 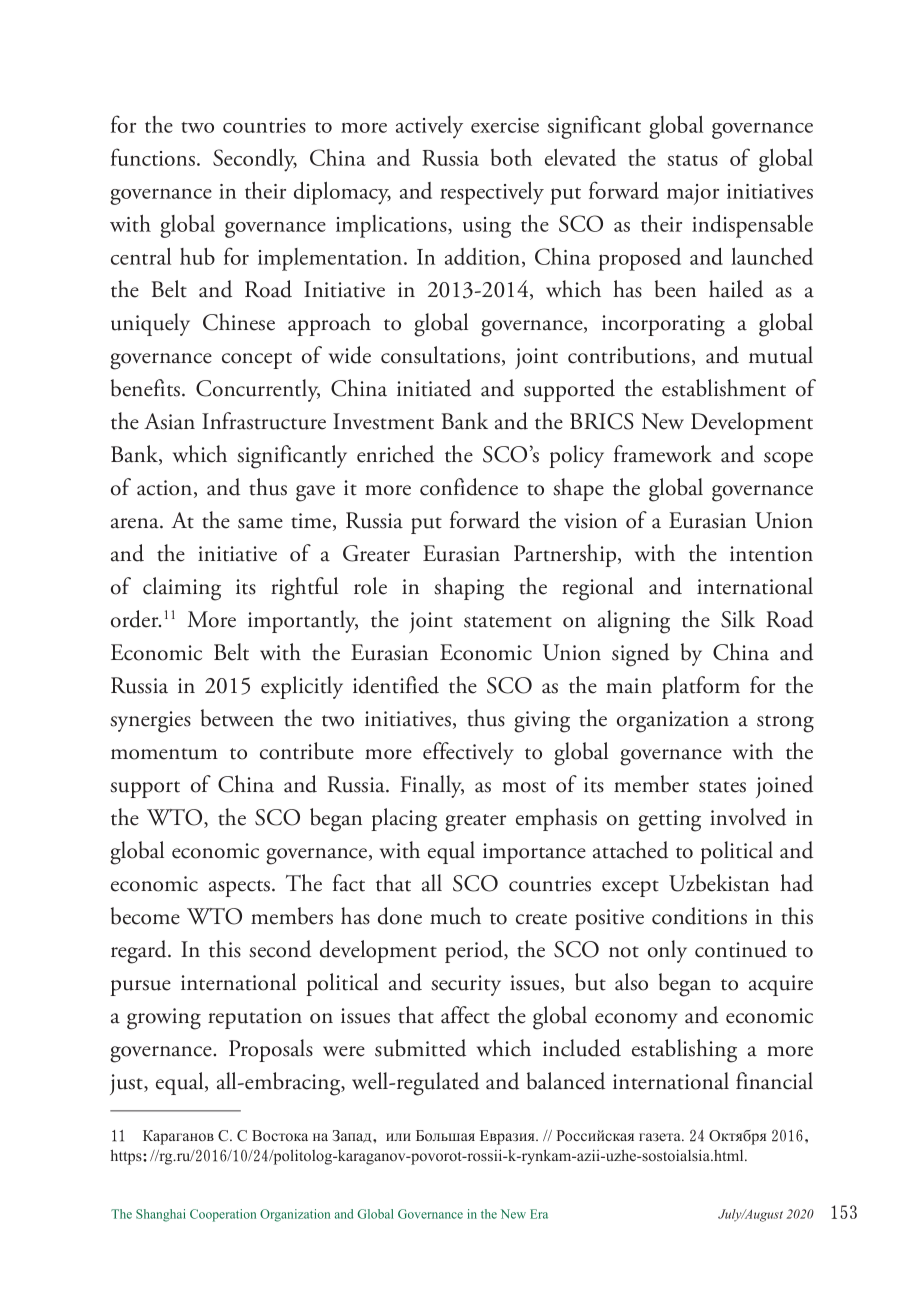 I want to click on balanced, so click(x=566, y=1081).
